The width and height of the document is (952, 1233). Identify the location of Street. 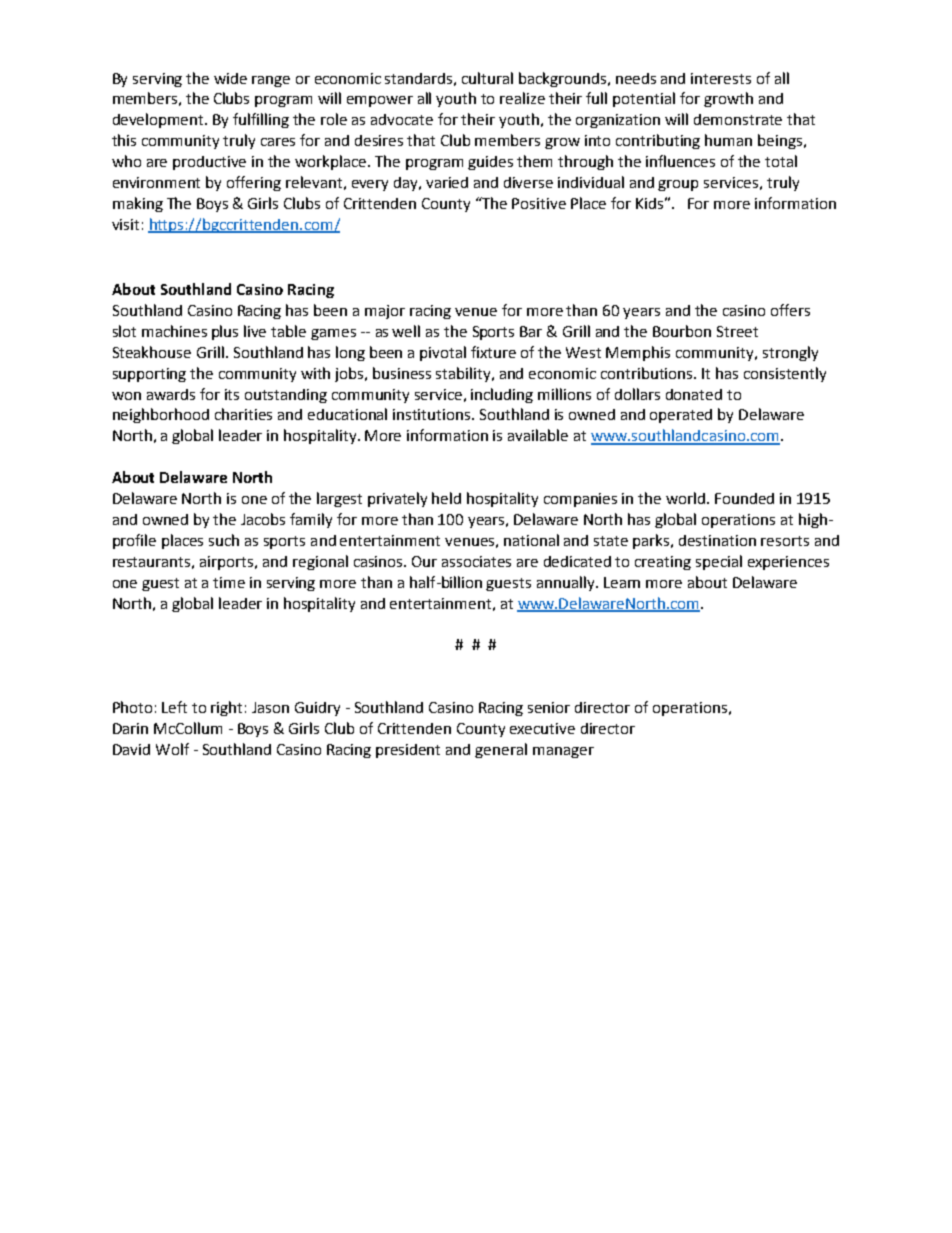
(737, 331).
